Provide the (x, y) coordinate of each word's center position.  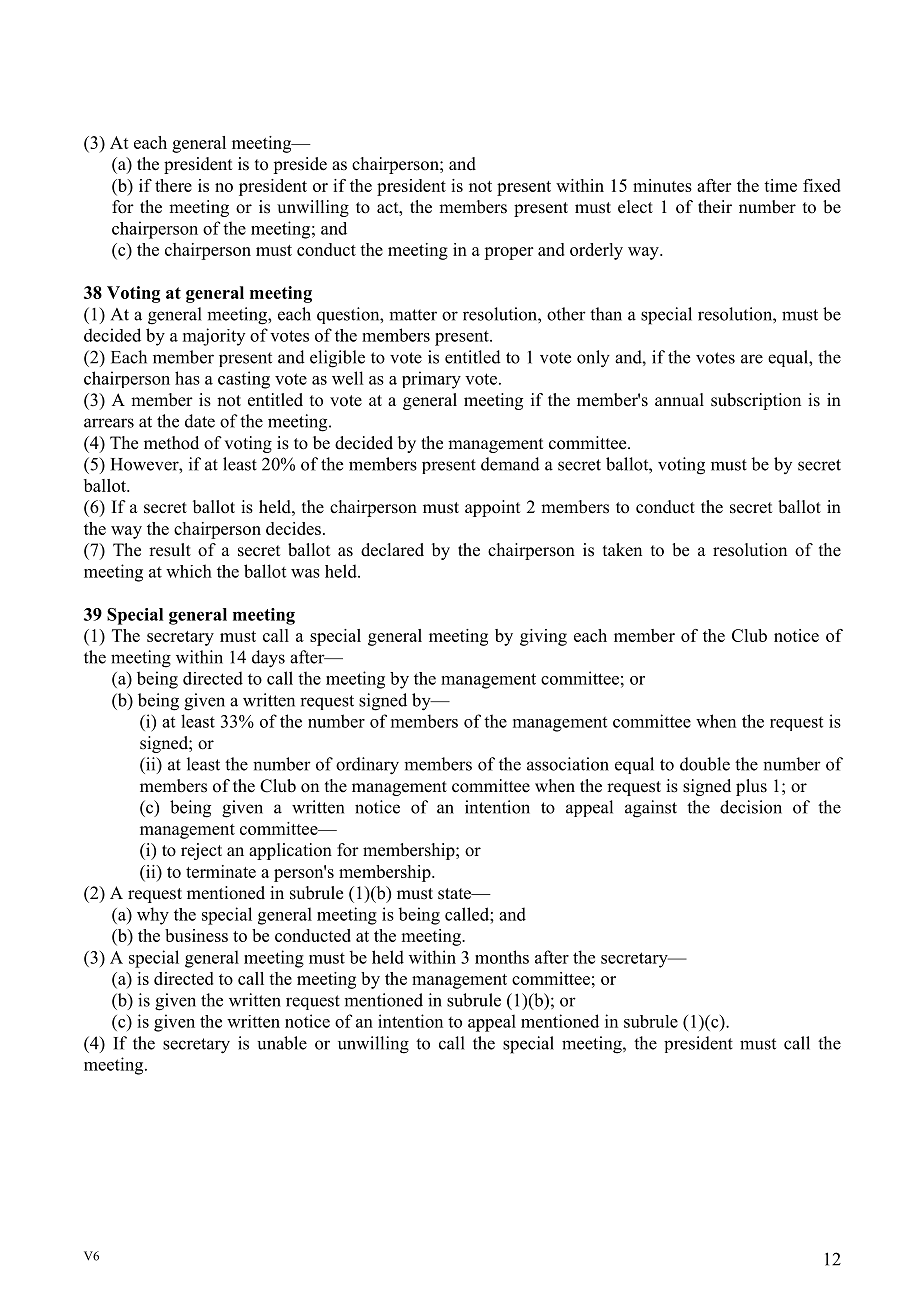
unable (282, 1043)
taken (622, 550)
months (502, 957)
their (715, 207)
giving (543, 637)
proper (508, 253)
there (173, 185)
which (189, 571)
